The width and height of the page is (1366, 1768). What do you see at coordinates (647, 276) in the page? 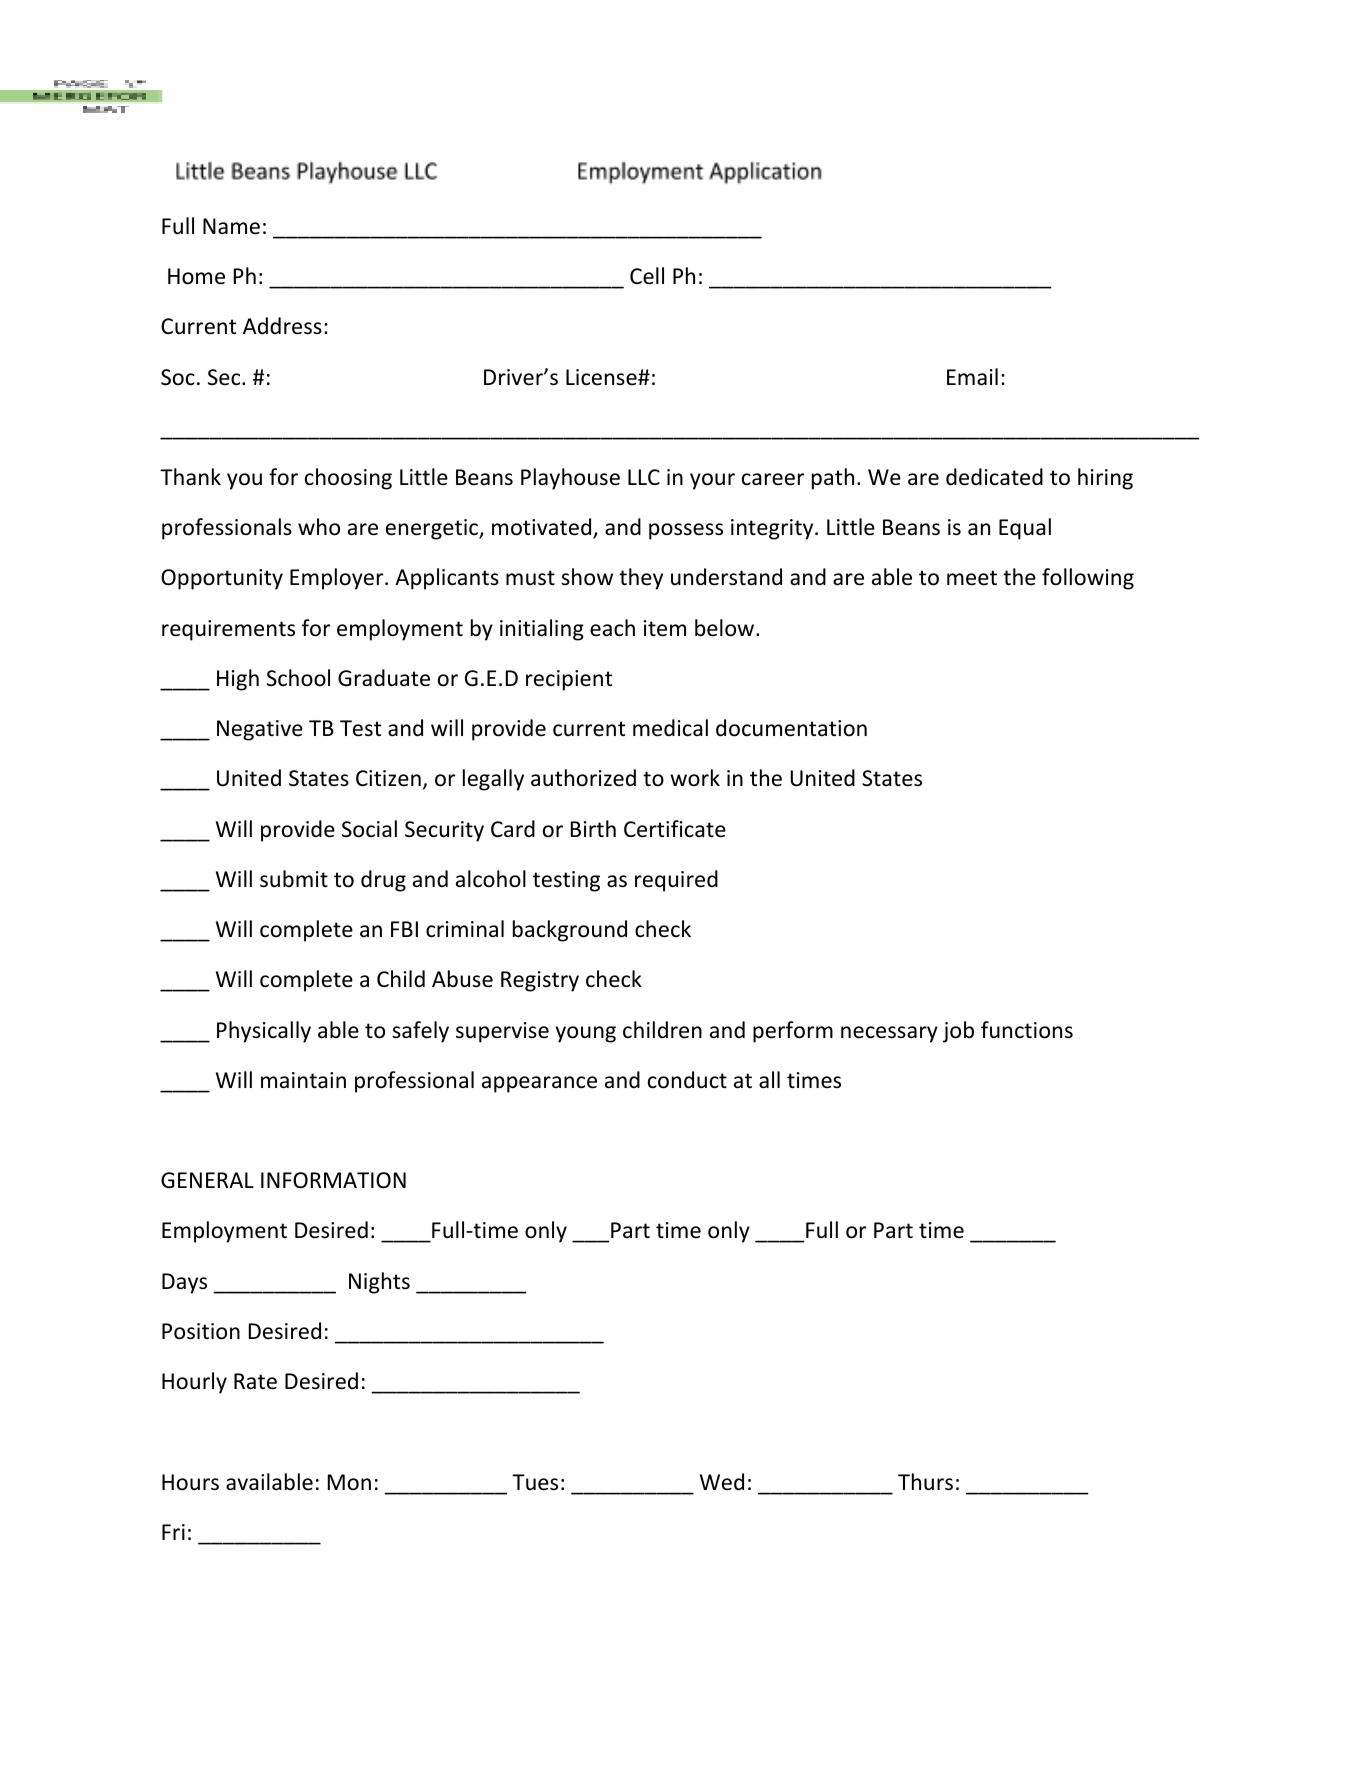
I see `Cell` at bounding box center [647, 276].
